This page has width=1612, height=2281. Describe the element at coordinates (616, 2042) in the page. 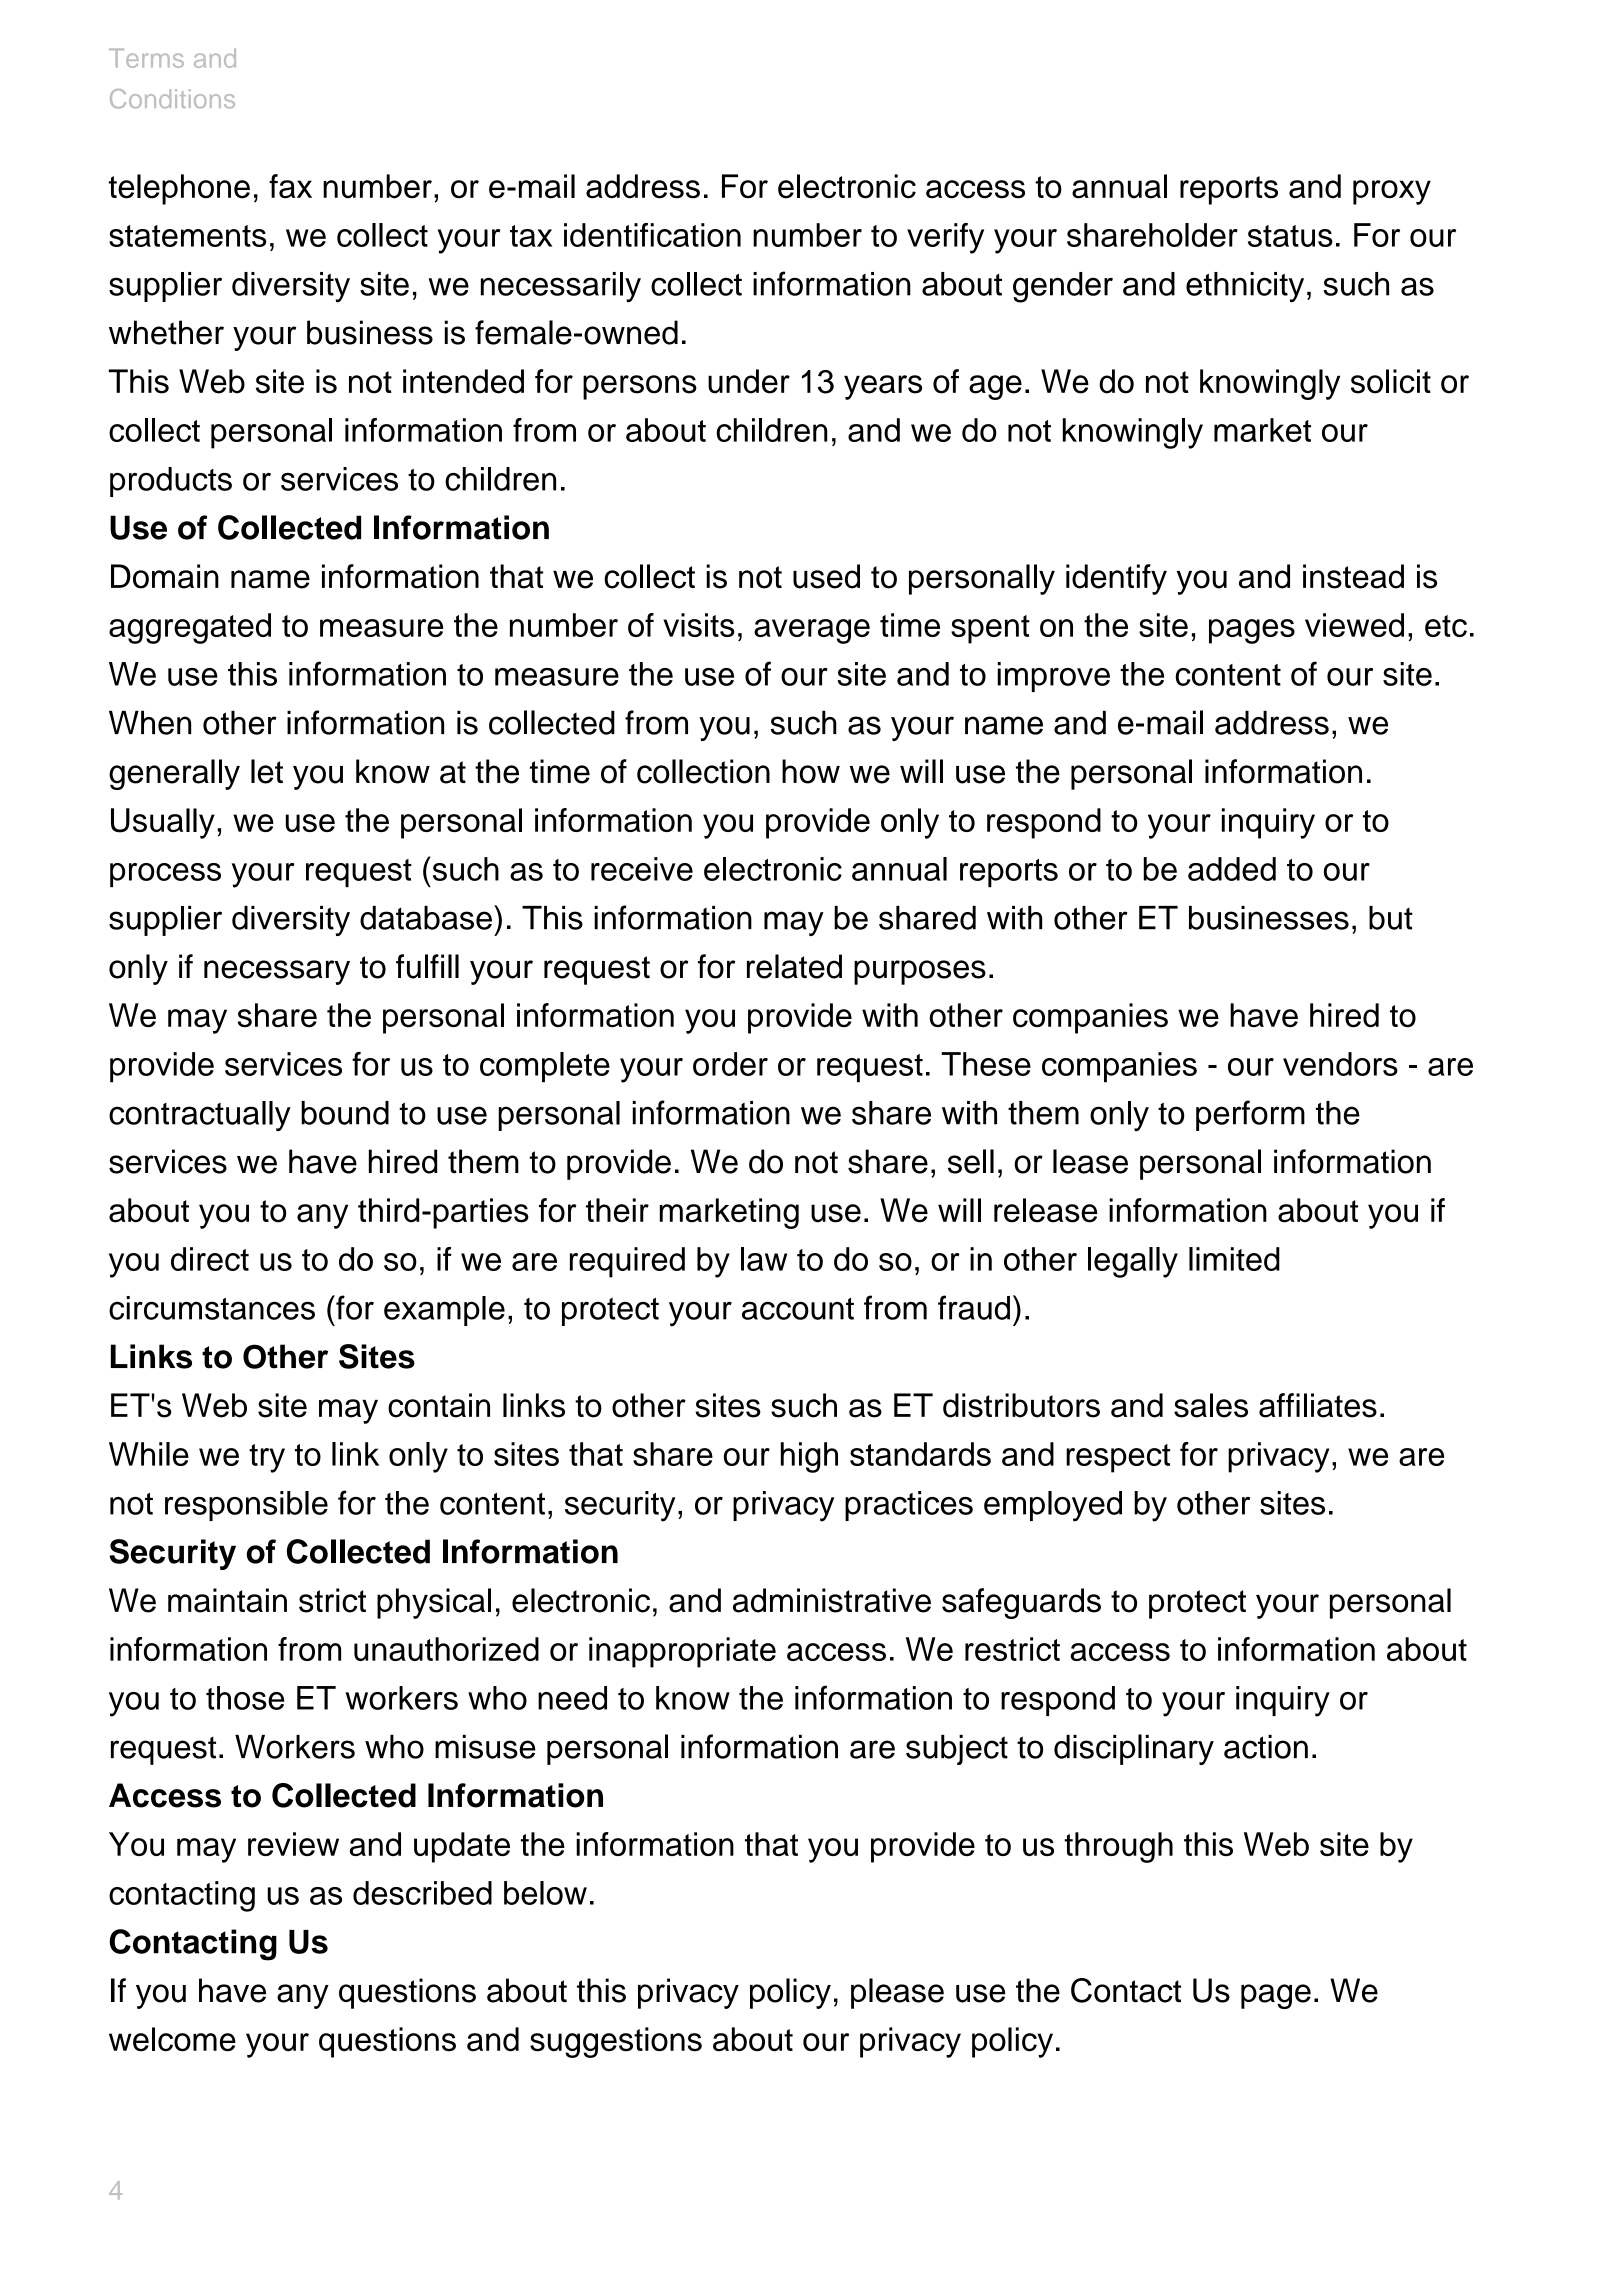

I see `suggestions` at that location.
